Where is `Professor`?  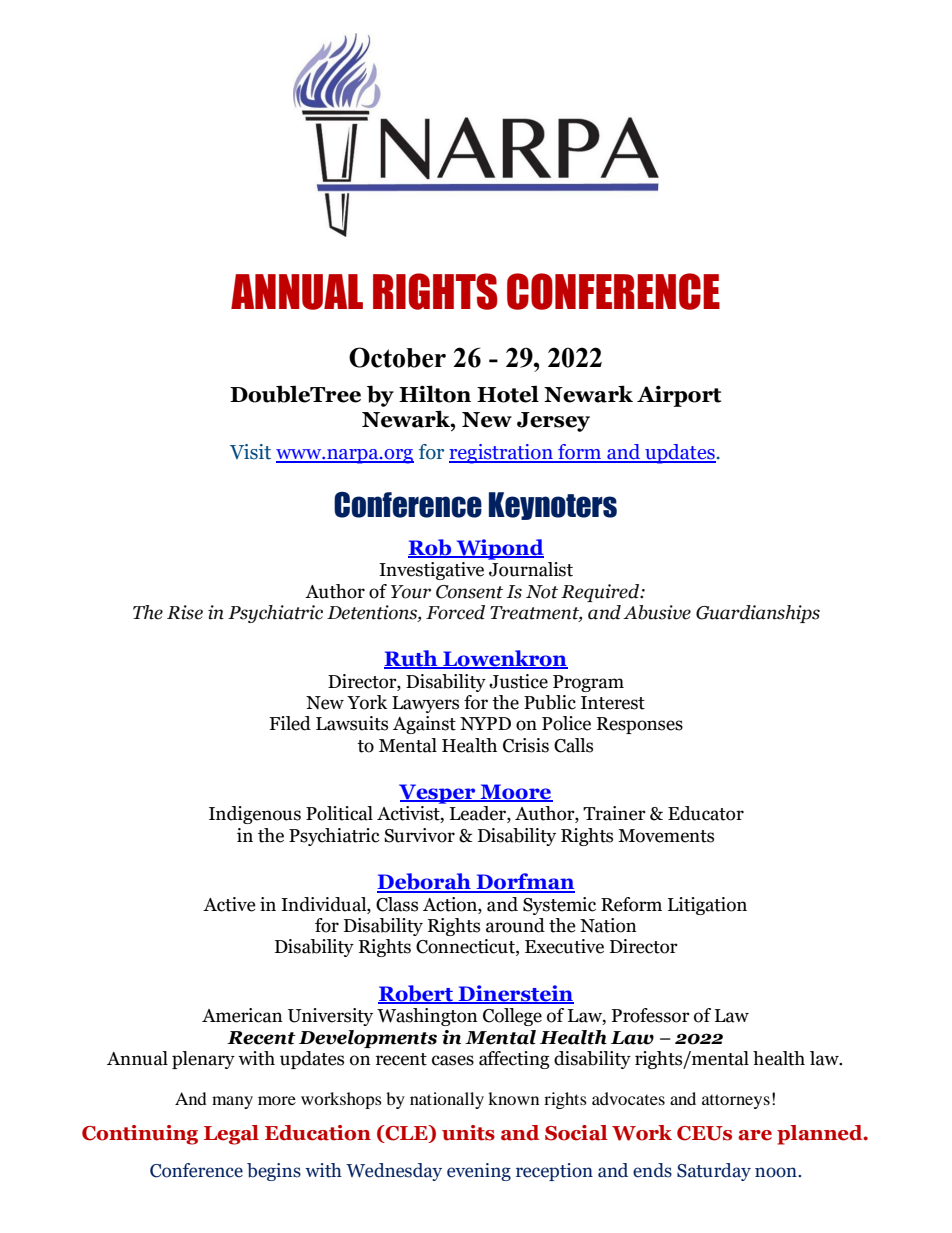
Professor is located at coordinates (651, 1015).
